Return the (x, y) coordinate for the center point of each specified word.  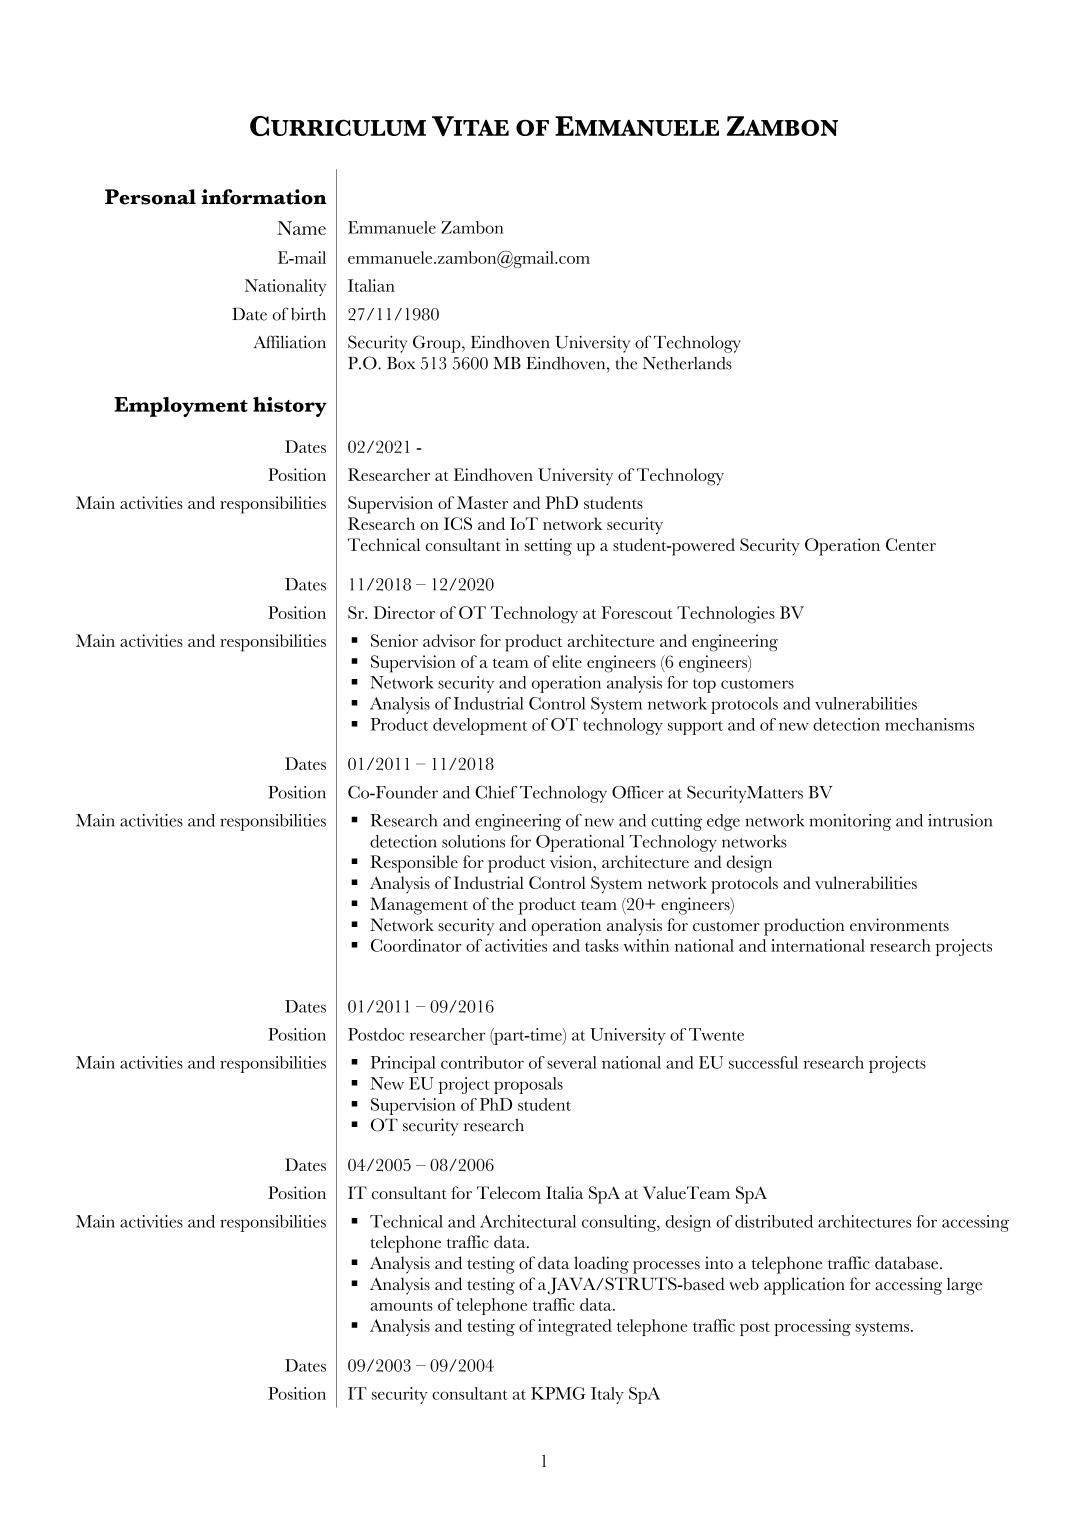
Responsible (414, 864)
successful (763, 1062)
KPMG (558, 1393)
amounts (401, 1306)
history (290, 407)
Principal (403, 1064)
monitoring (850, 822)
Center (911, 544)
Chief (496, 792)
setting (548, 547)
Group (438, 344)
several (572, 1062)
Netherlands (687, 363)
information (264, 197)
